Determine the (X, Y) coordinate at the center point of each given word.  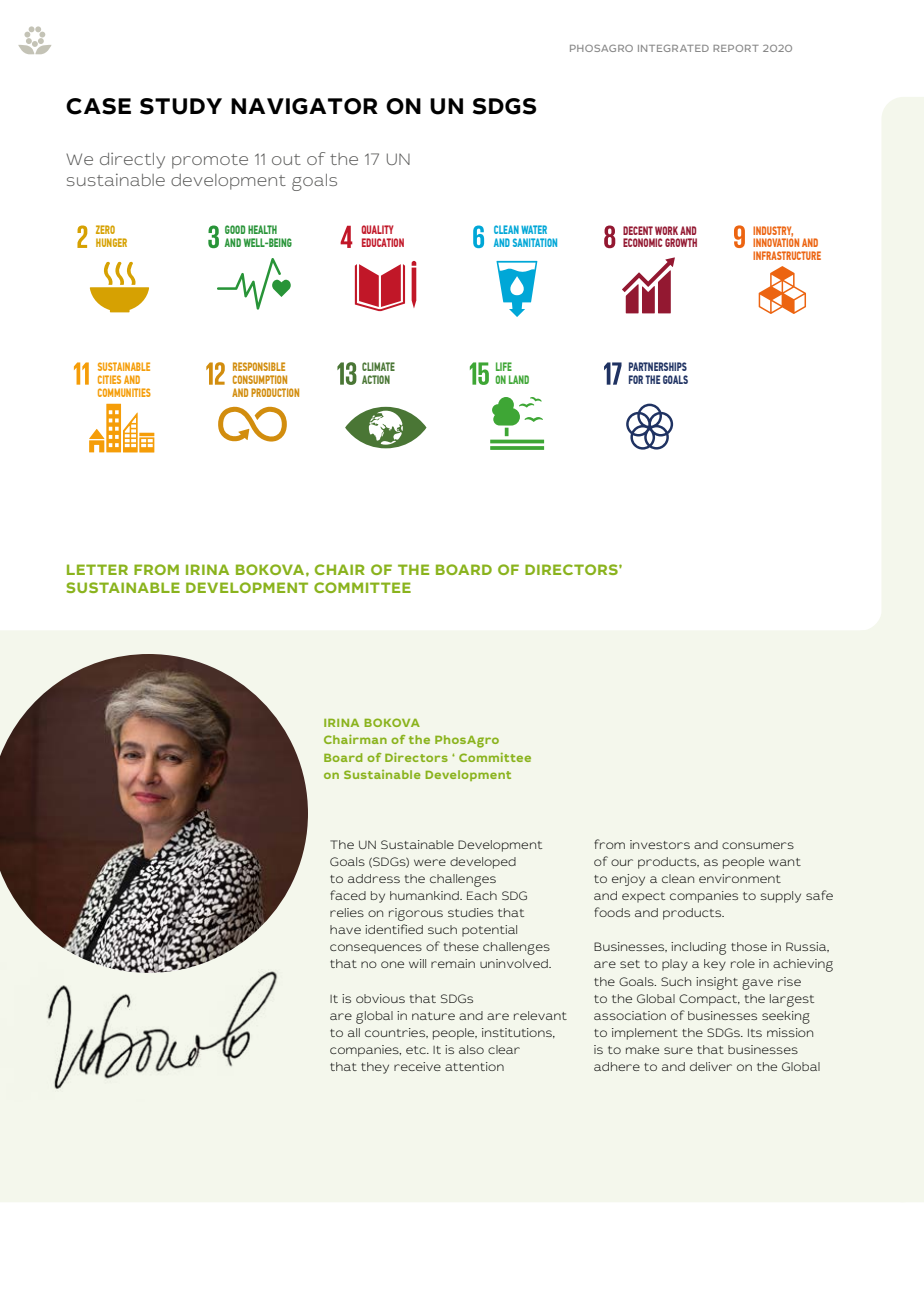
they (375, 1068)
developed (483, 863)
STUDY (181, 106)
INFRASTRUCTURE (787, 255)
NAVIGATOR (304, 106)
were (430, 862)
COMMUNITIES (124, 392)
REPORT (736, 48)
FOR (636, 379)
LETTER (97, 569)
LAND (519, 379)
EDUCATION (383, 242)
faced (348, 895)
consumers (758, 845)
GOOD (235, 229)
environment (740, 878)
